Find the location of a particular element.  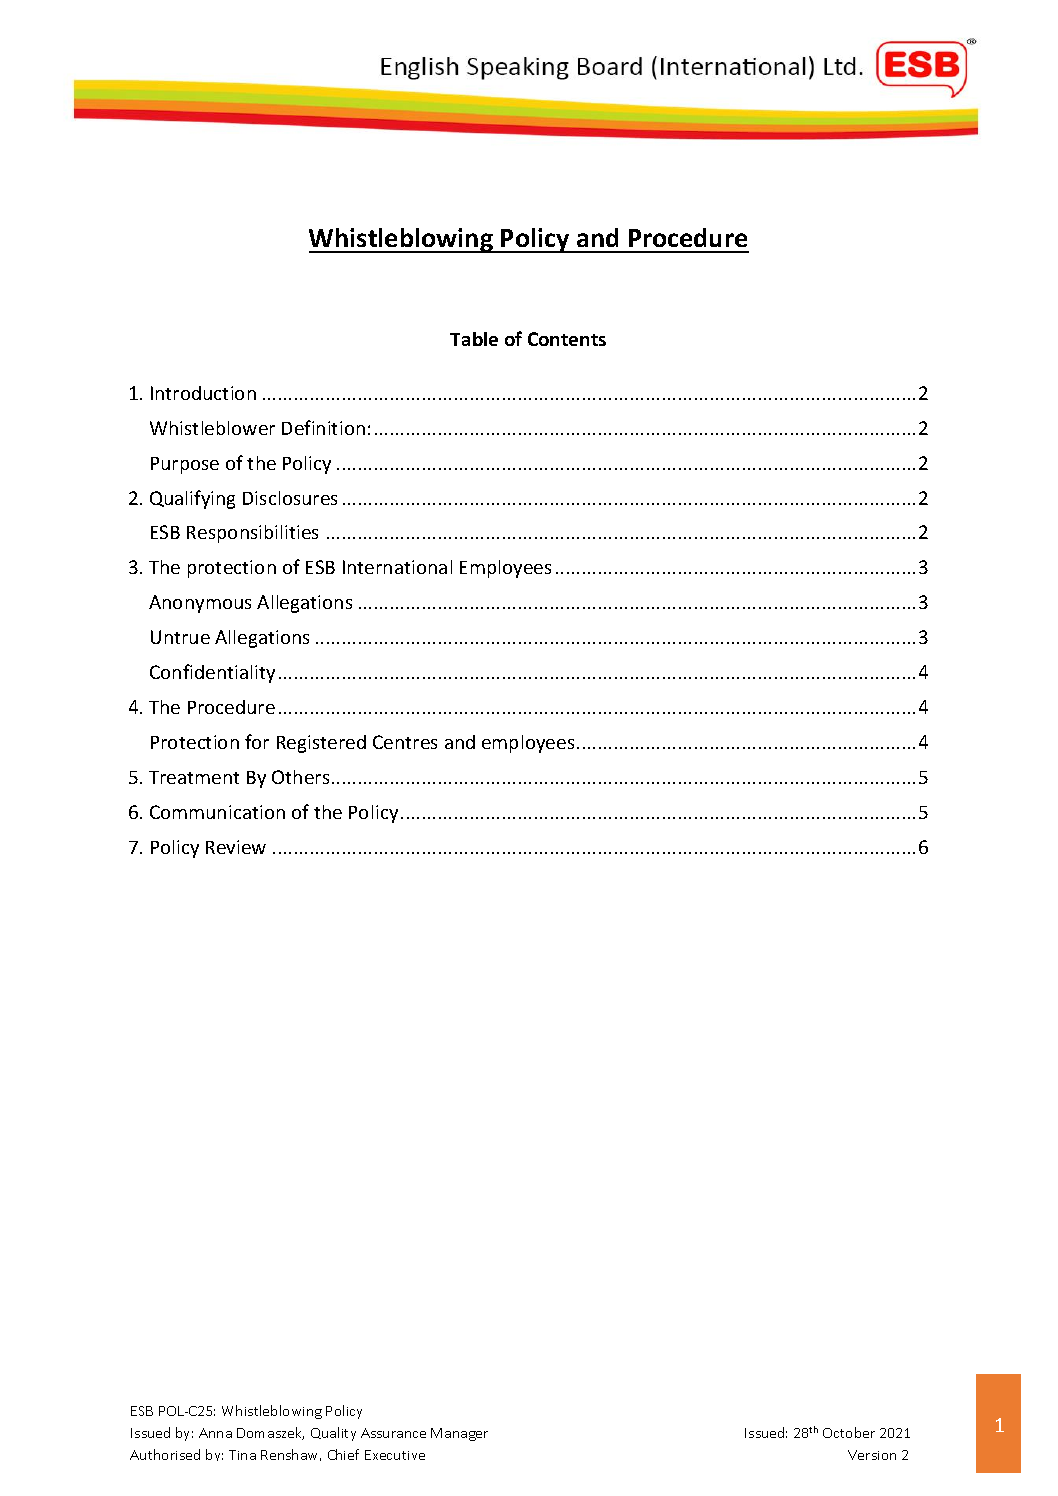

for is located at coordinates (257, 741).
